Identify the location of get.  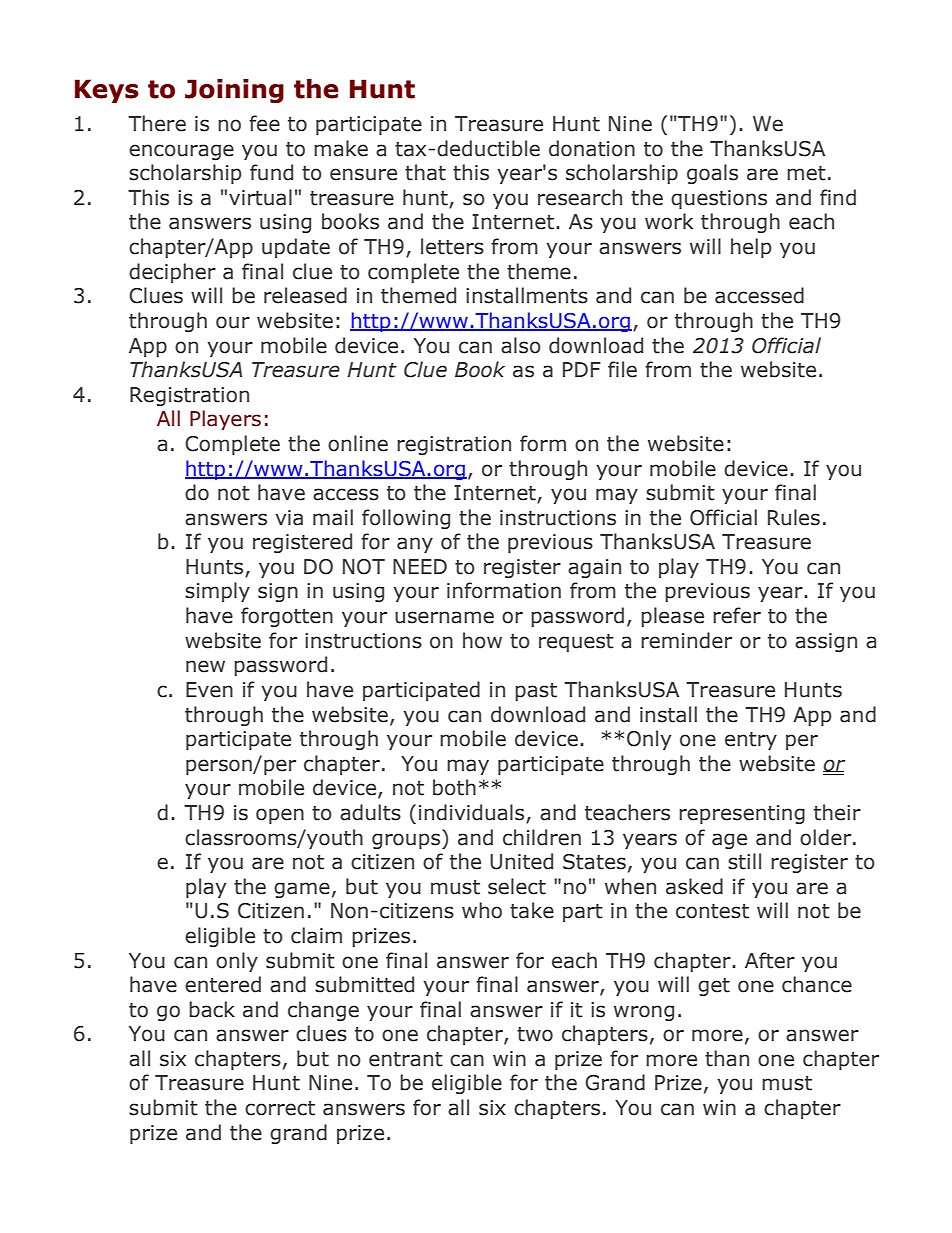
(714, 987).
